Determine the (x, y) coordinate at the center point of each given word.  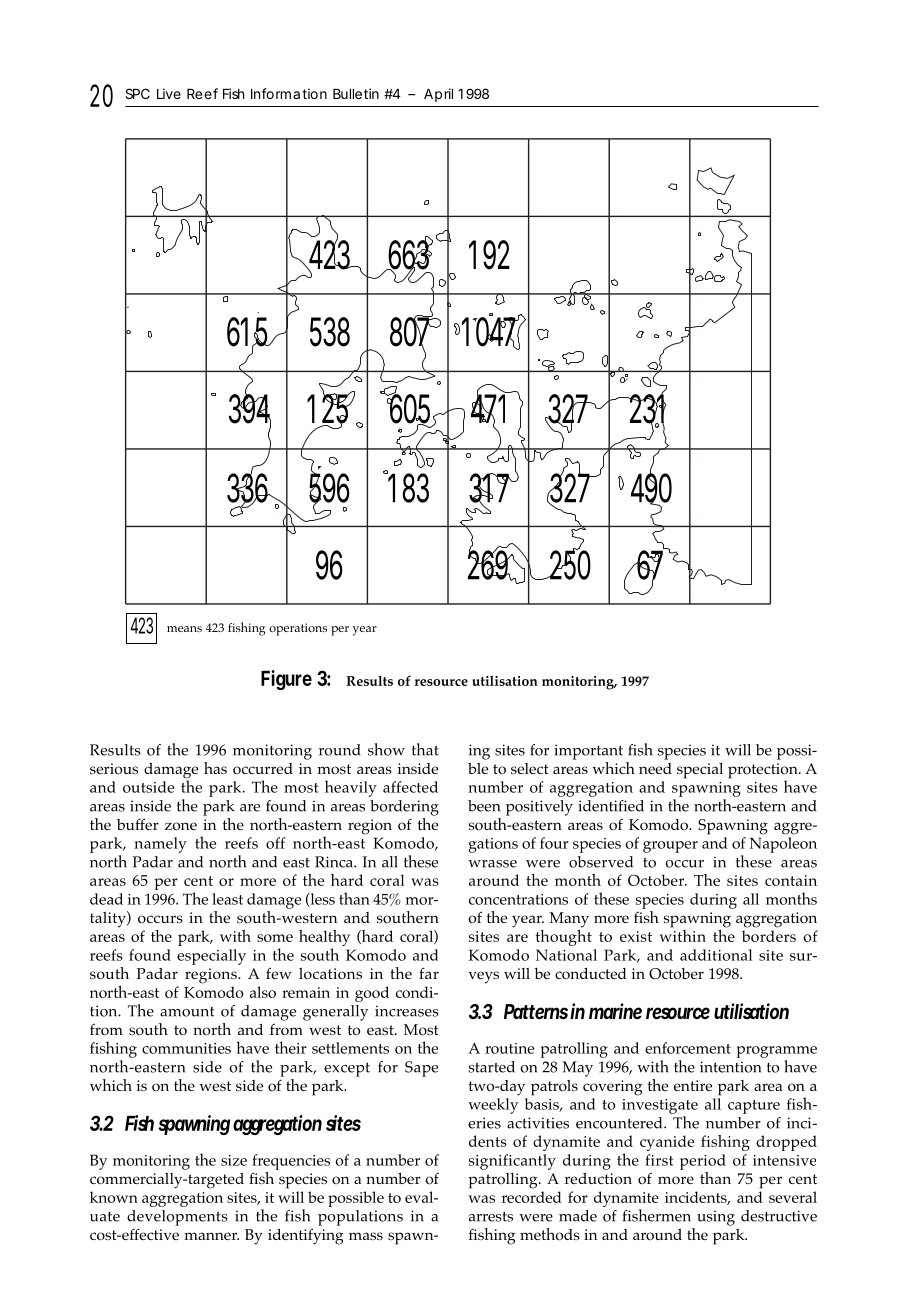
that (425, 749)
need (655, 768)
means (184, 629)
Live (169, 93)
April (438, 95)
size (234, 1160)
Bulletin (356, 93)
